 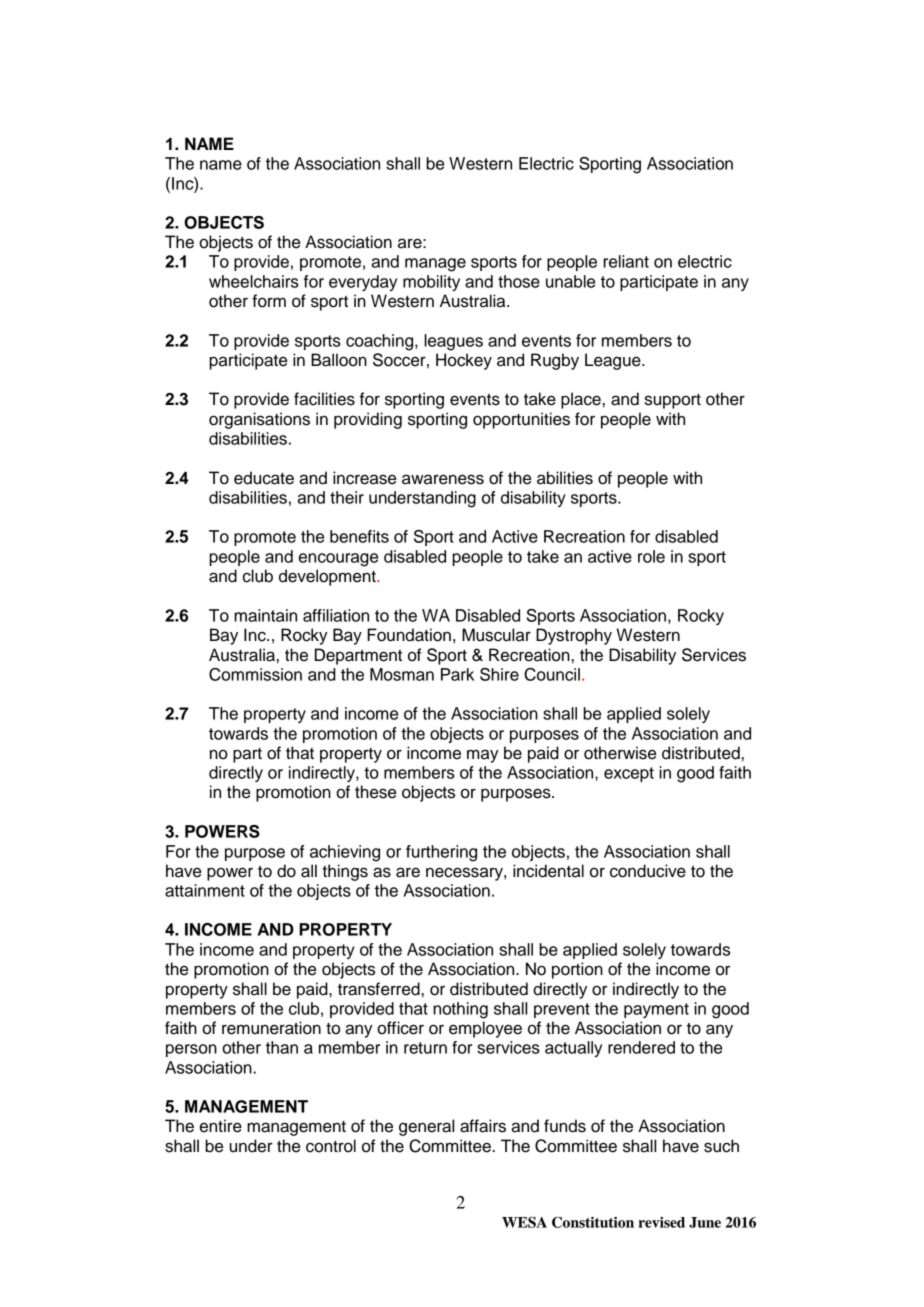 What do you see at coordinates (626, 261) in the screenshot?
I see `reliant` at bounding box center [626, 261].
